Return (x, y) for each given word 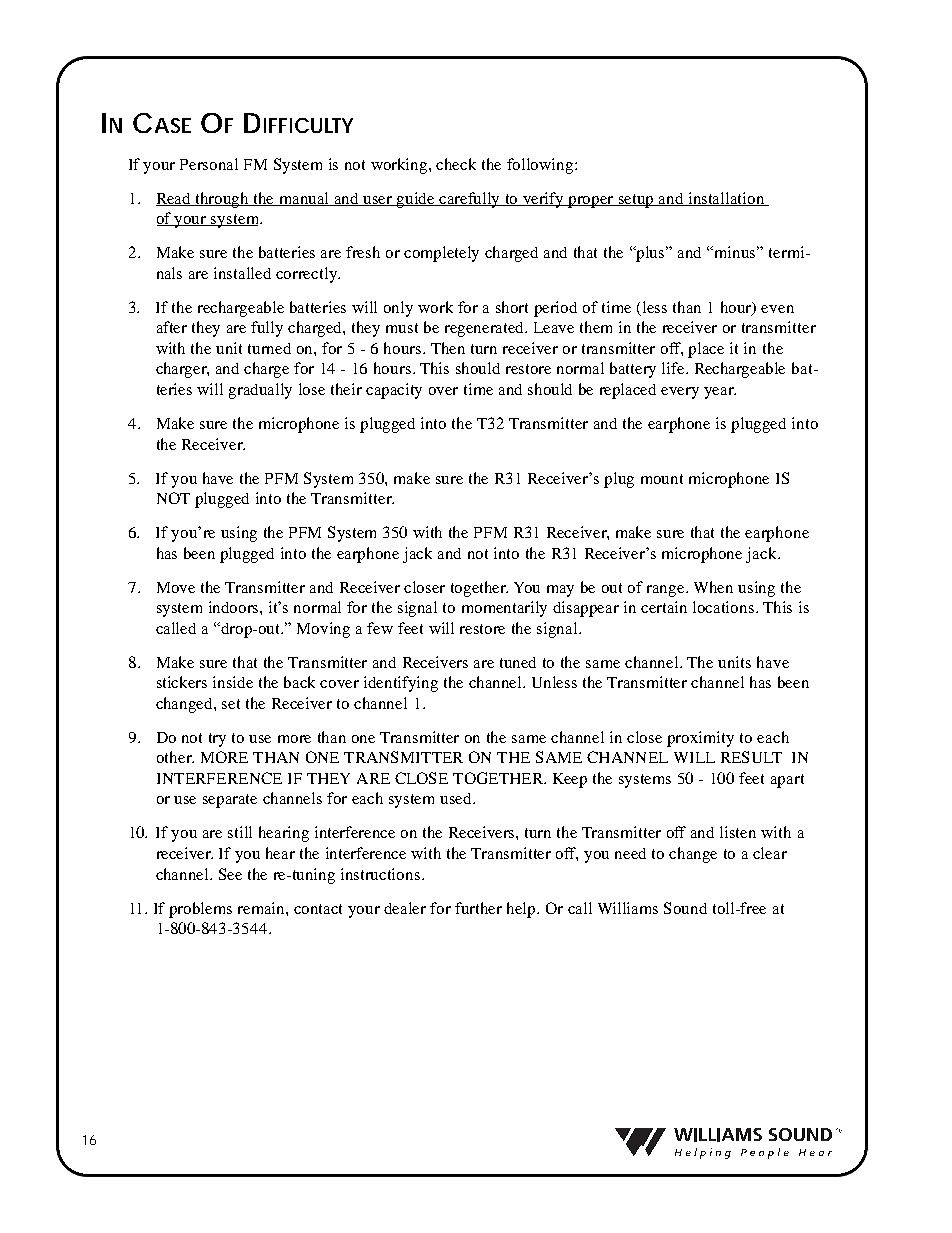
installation (727, 199)
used (457, 798)
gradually (260, 391)
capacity (394, 391)
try (217, 740)
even (777, 309)
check (456, 164)
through (223, 200)
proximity (700, 739)
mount (662, 479)
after (172, 327)
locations (725, 607)
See (230, 874)
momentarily (504, 609)
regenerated (486, 329)
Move (176, 587)
